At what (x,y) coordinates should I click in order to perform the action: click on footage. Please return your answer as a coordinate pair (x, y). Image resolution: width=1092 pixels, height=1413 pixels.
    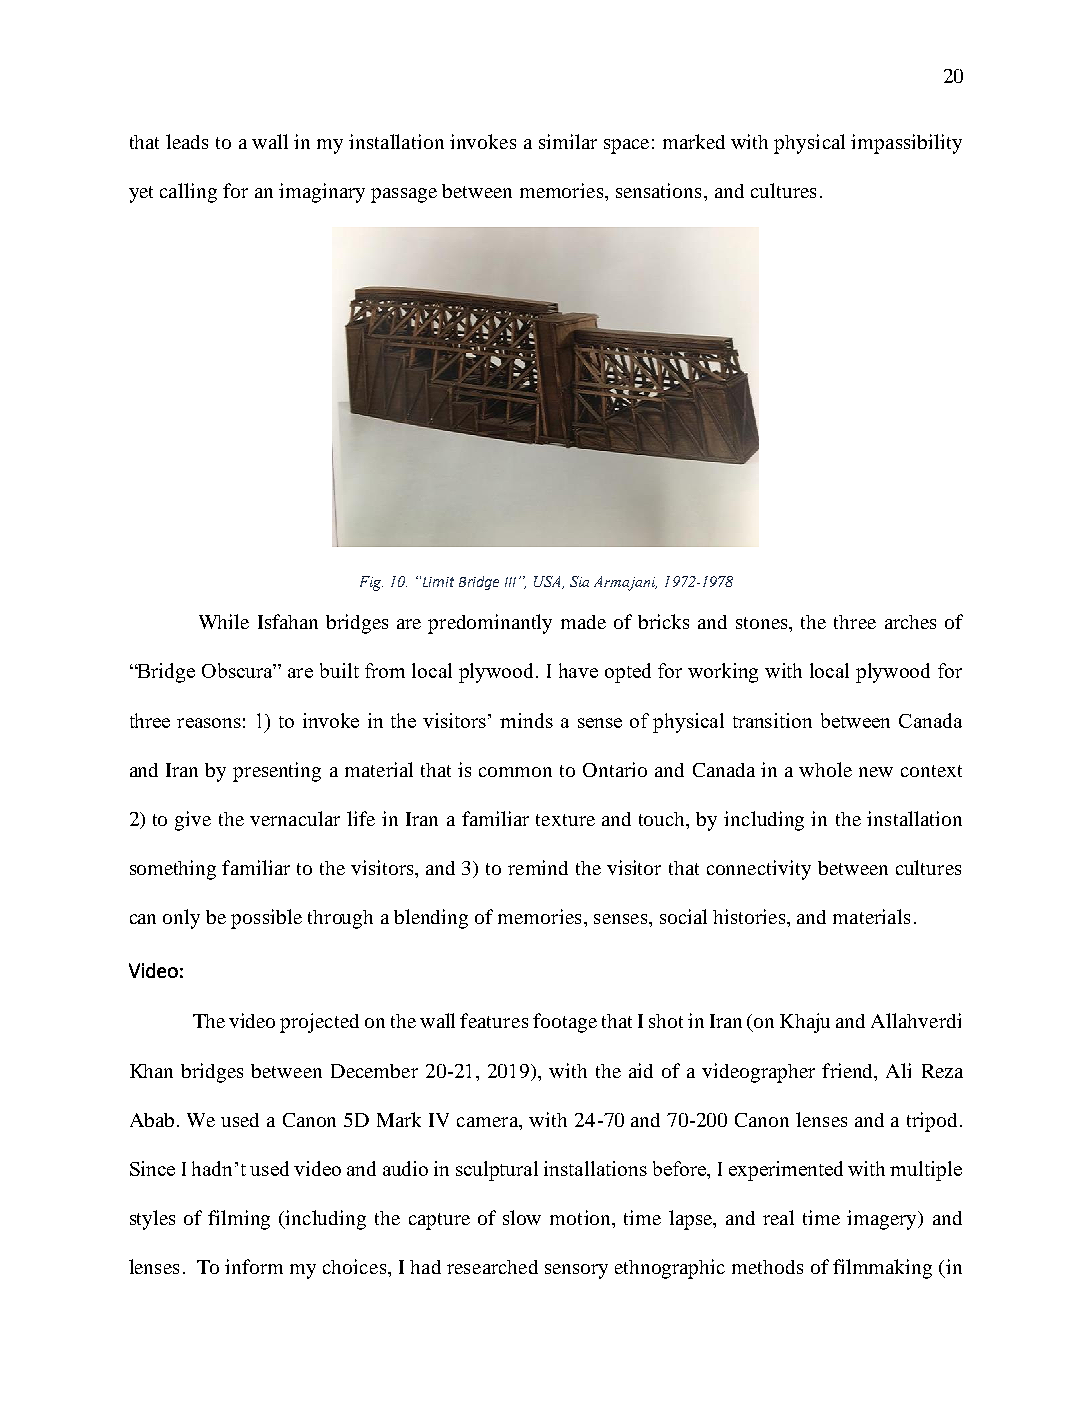
    Looking at the image, I should click on (565, 1023).
